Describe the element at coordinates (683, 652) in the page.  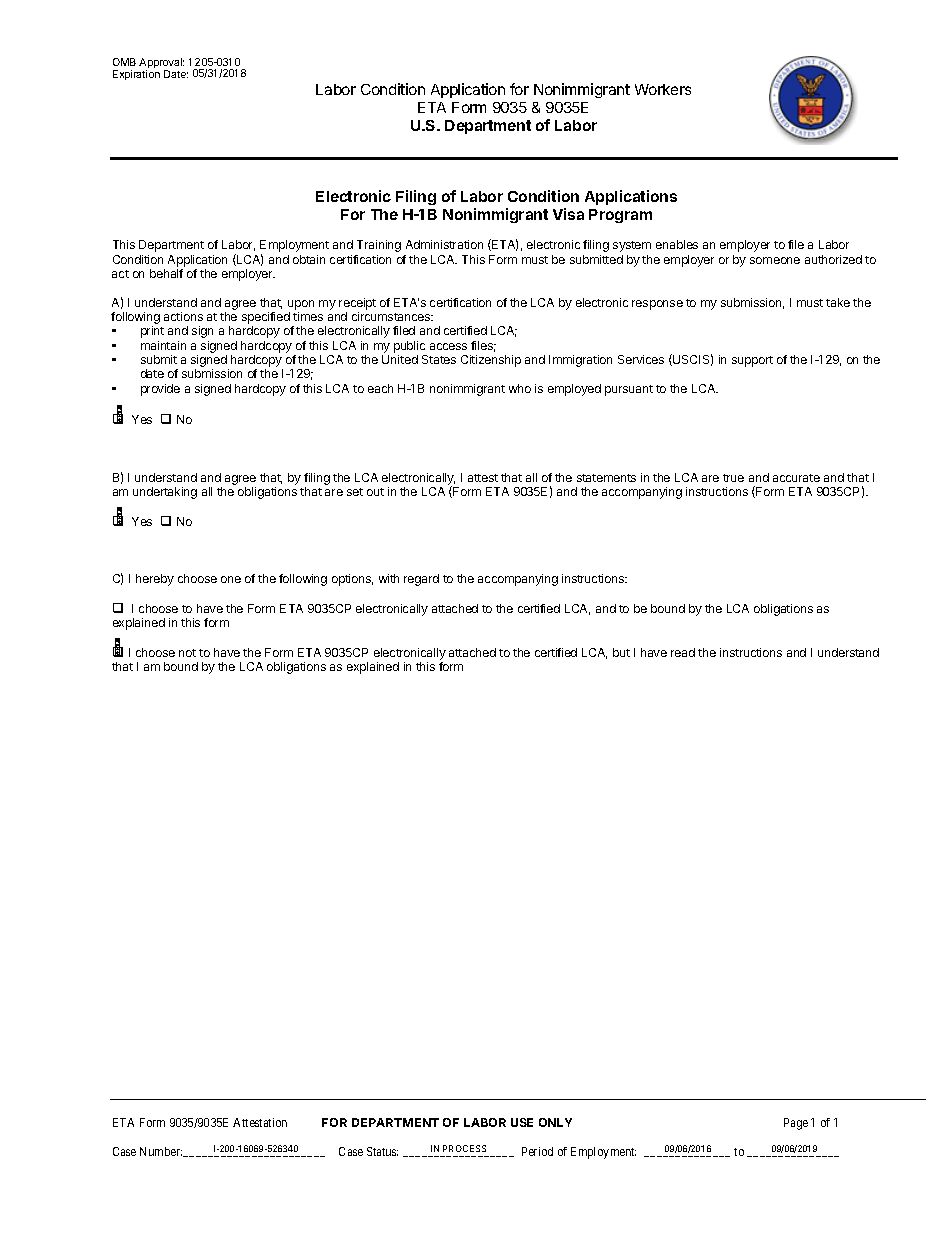
I see `read` at that location.
